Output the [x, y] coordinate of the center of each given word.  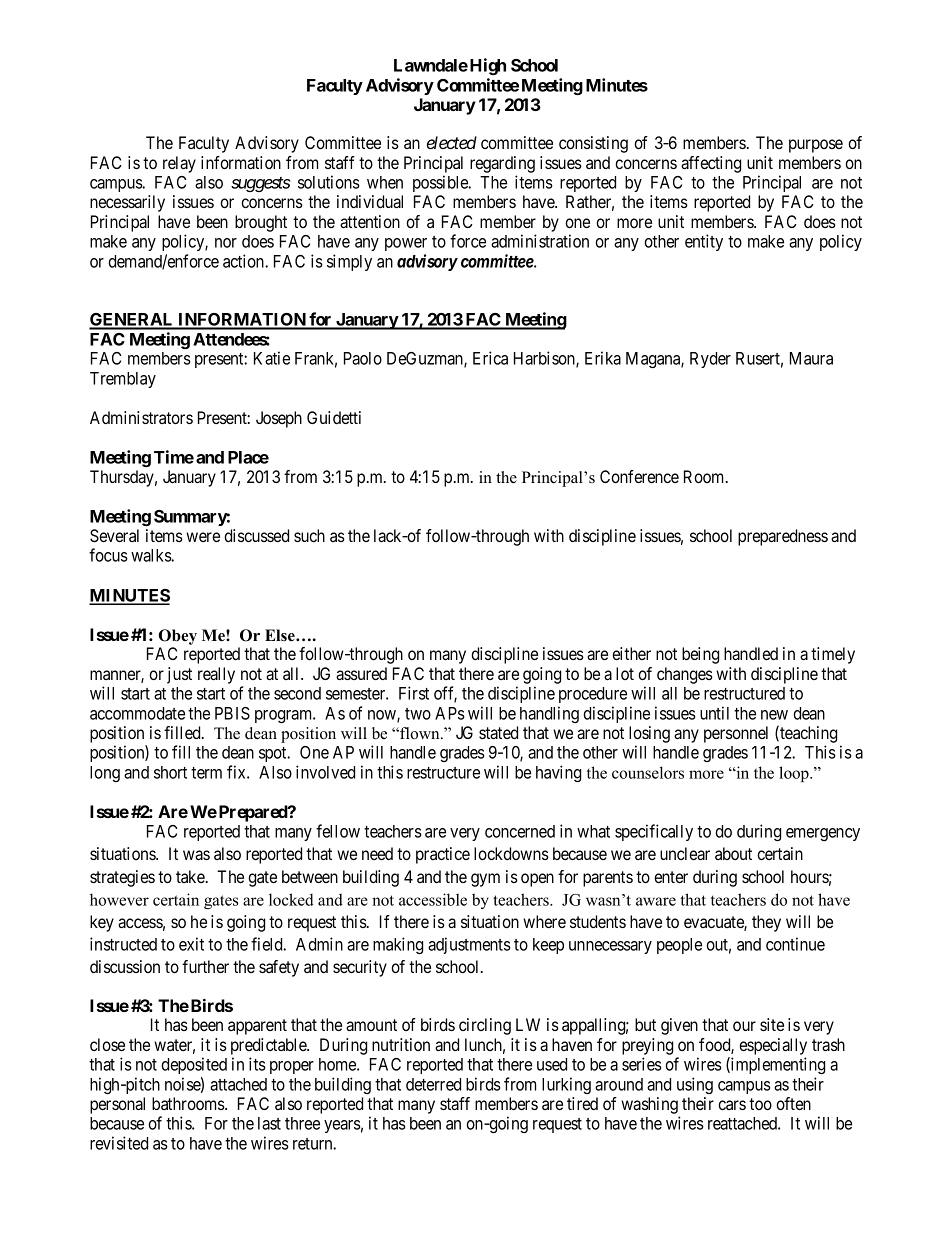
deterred [433, 1084]
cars [732, 1105]
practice [443, 855]
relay [179, 164]
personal [117, 1105]
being [700, 655]
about [733, 853]
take [191, 876]
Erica [490, 358]
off [445, 694]
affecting [711, 164]
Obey [178, 637]
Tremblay [123, 380]
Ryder [710, 360]
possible [441, 183]
